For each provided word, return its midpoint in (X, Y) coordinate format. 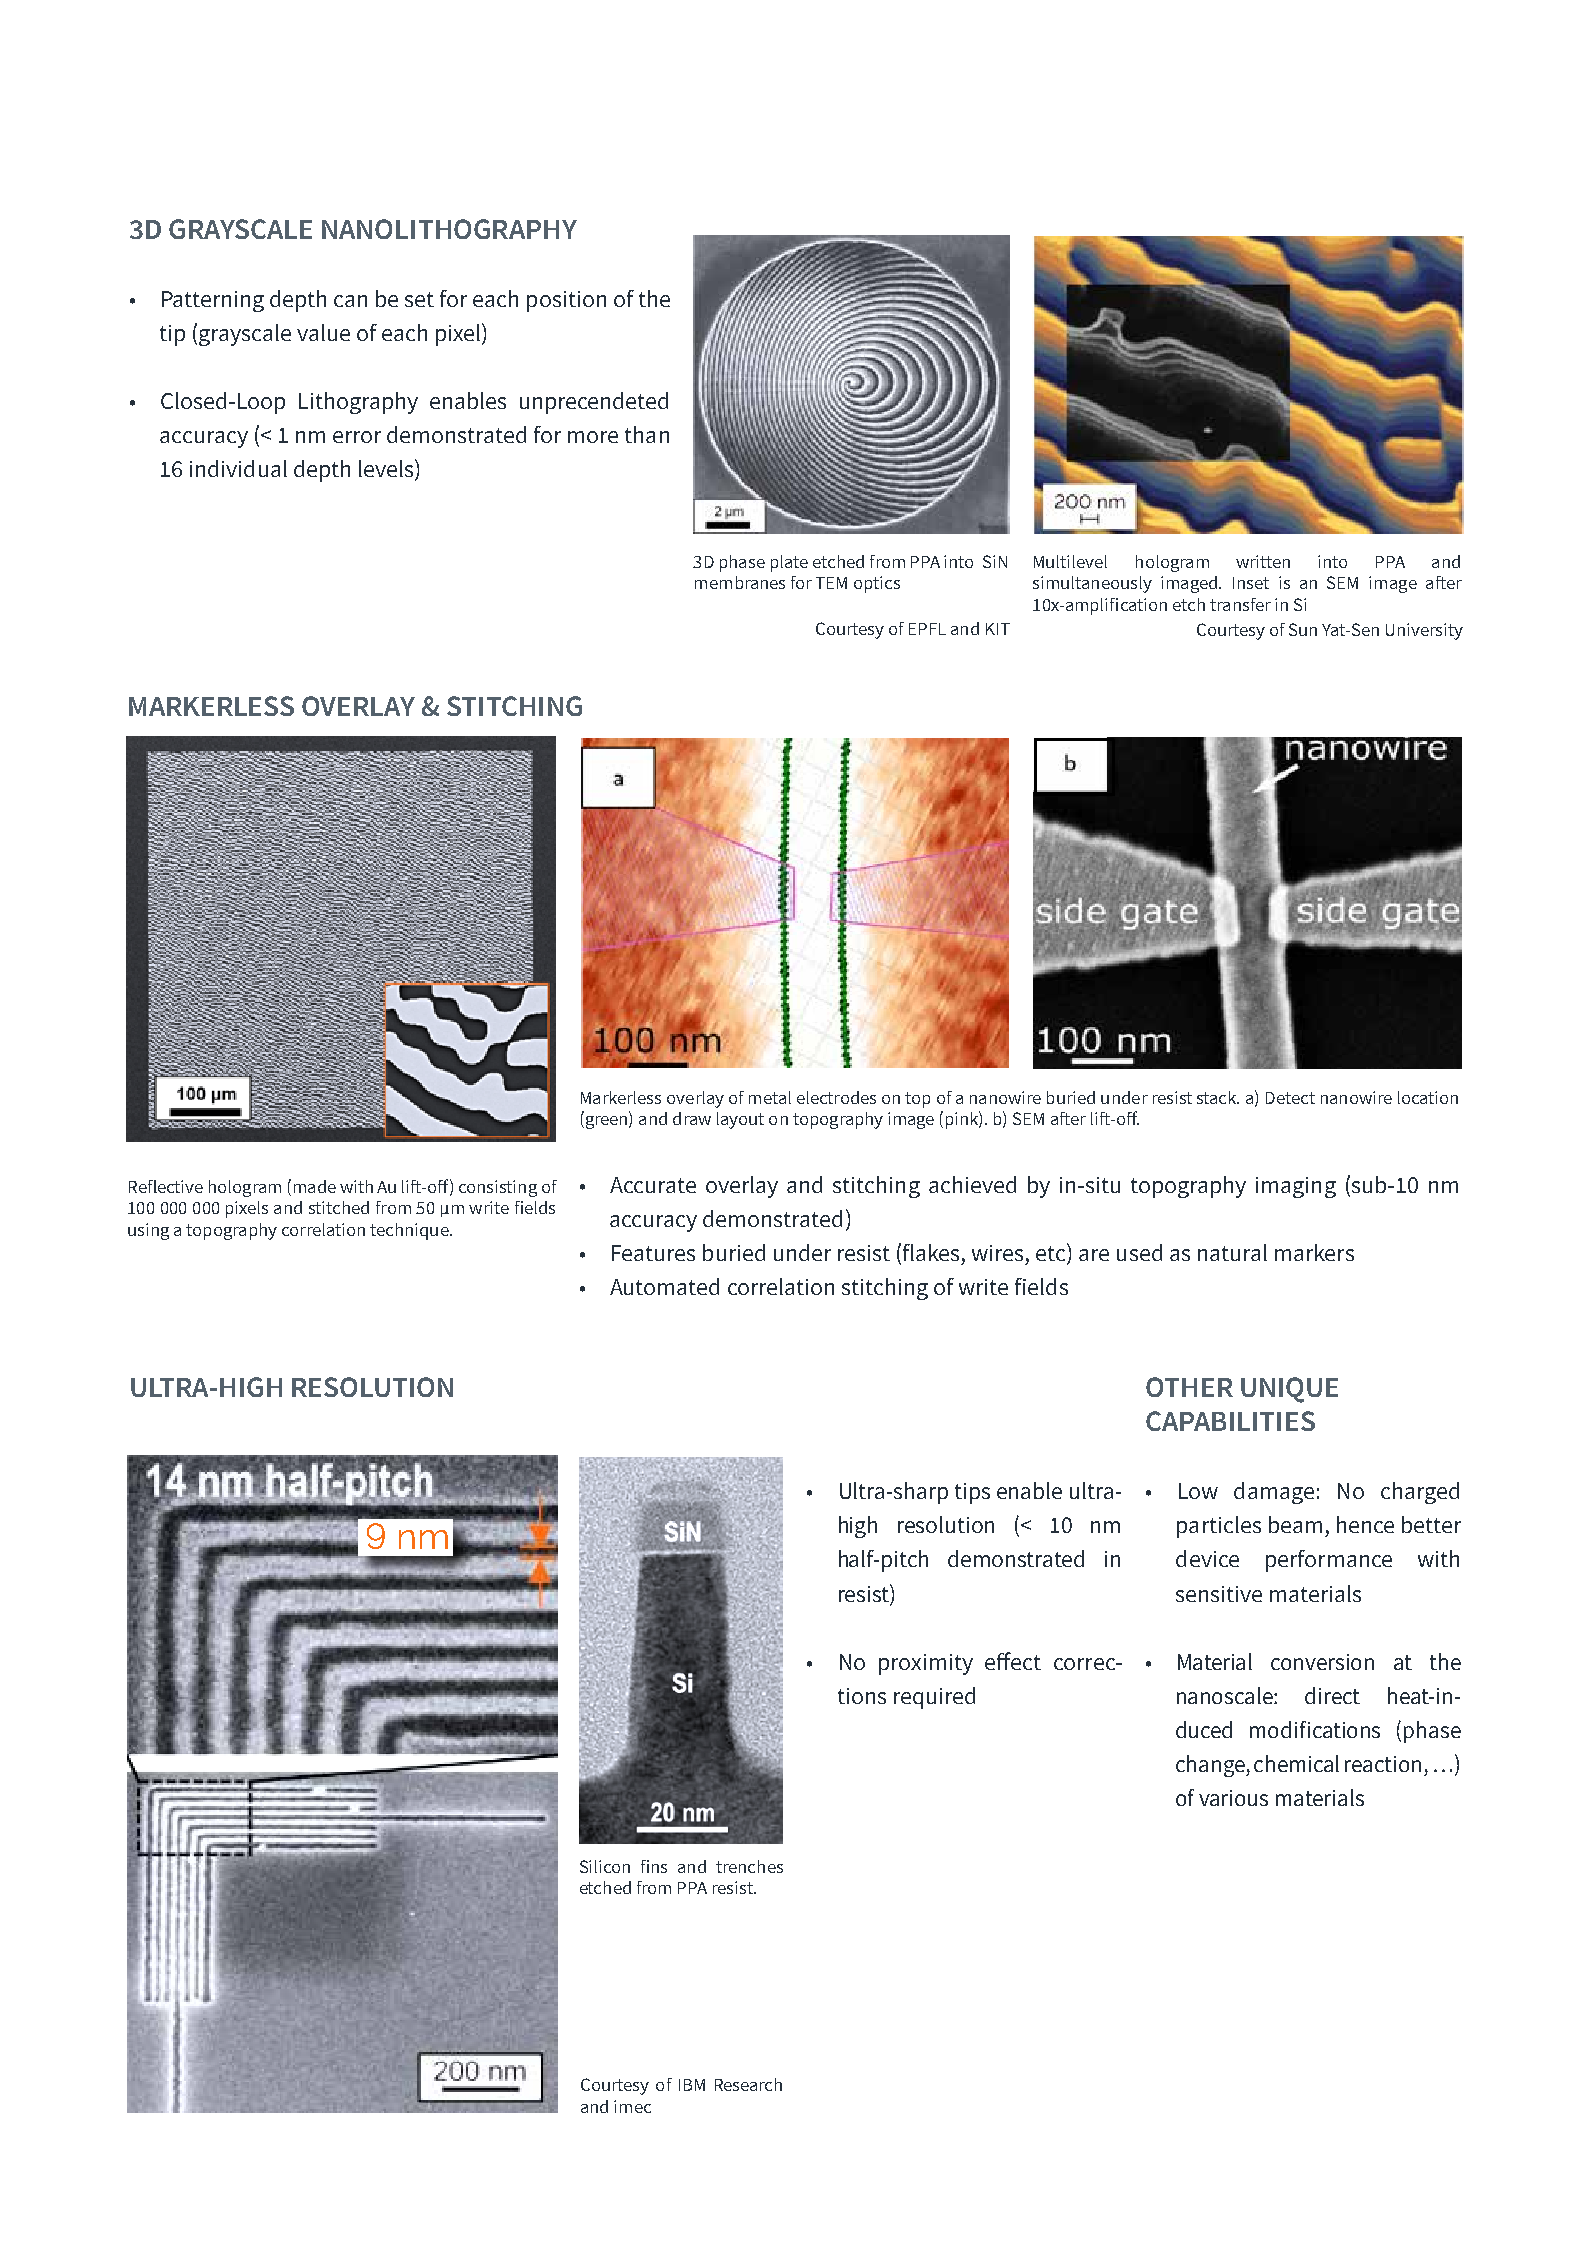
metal (770, 1097)
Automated (664, 1286)
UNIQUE (1289, 1390)
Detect (1290, 1098)
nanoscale (1226, 1695)
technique (410, 1231)
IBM (692, 2085)
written (1263, 561)
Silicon (605, 1866)
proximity (926, 1664)
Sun (1303, 629)
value (323, 332)
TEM (831, 583)
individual (238, 468)
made (315, 1186)
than (647, 434)
